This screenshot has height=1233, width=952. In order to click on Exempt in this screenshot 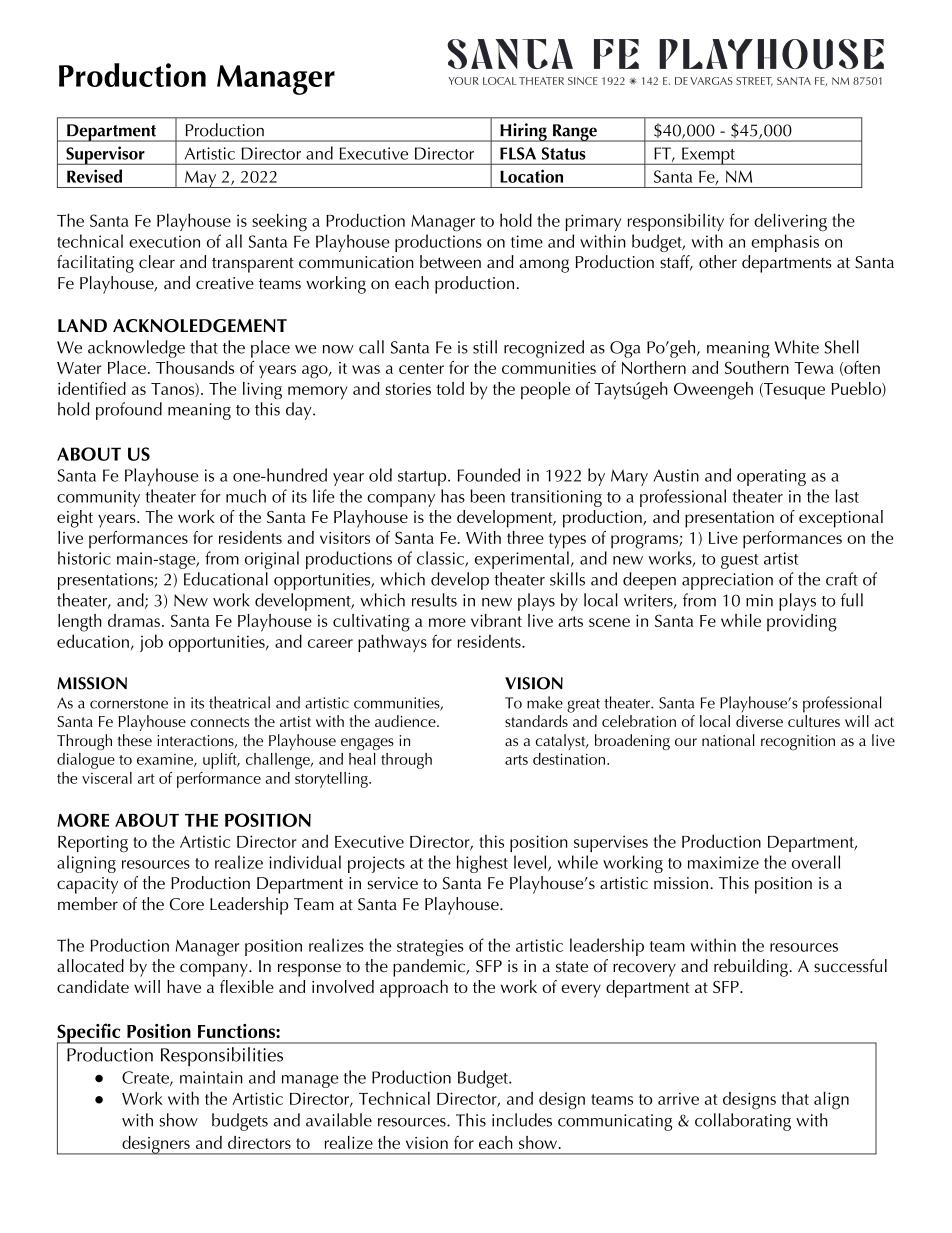, I will do `click(708, 156)`.
